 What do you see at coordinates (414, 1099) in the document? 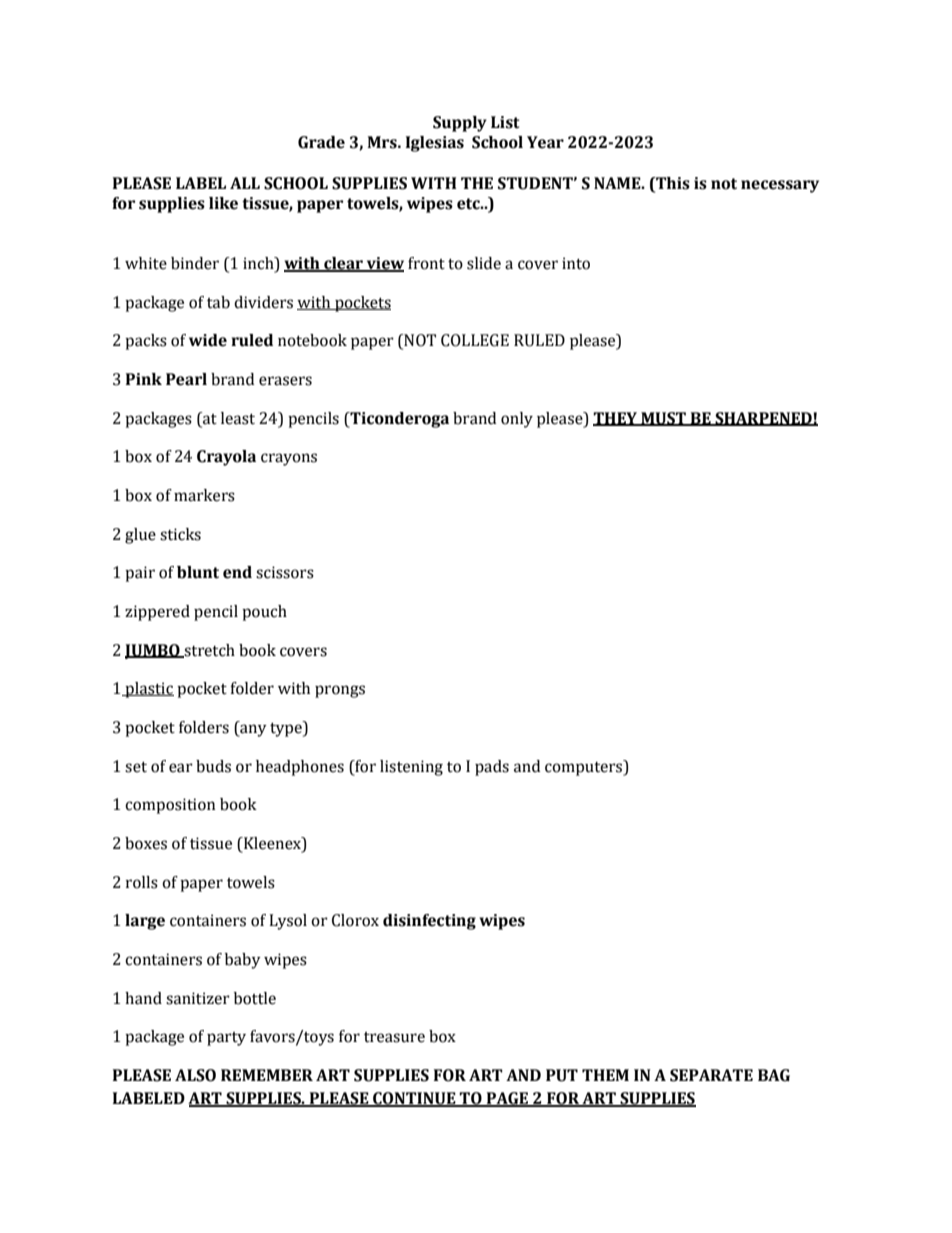
I see `CONTINUE` at bounding box center [414, 1099].
